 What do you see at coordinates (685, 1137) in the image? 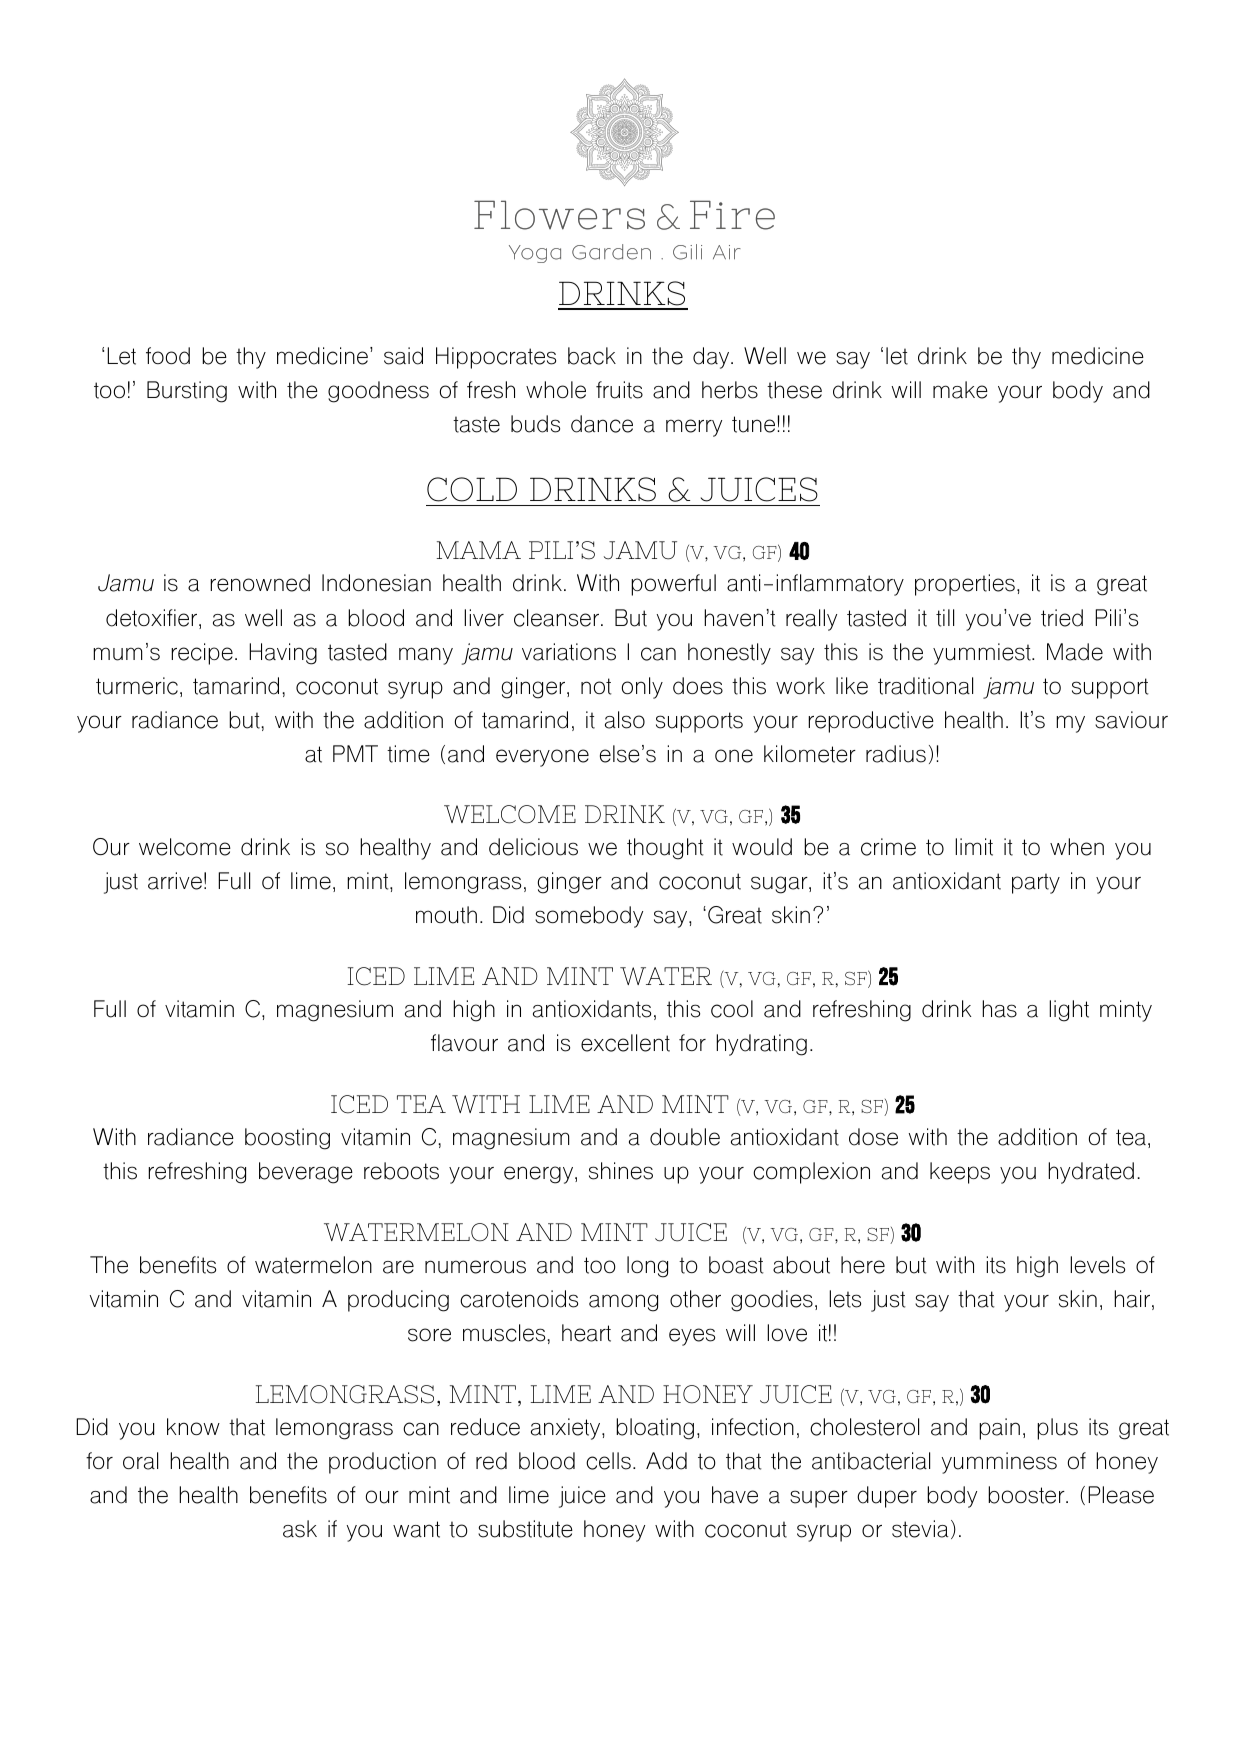
I see `double` at bounding box center [685, 1137].
